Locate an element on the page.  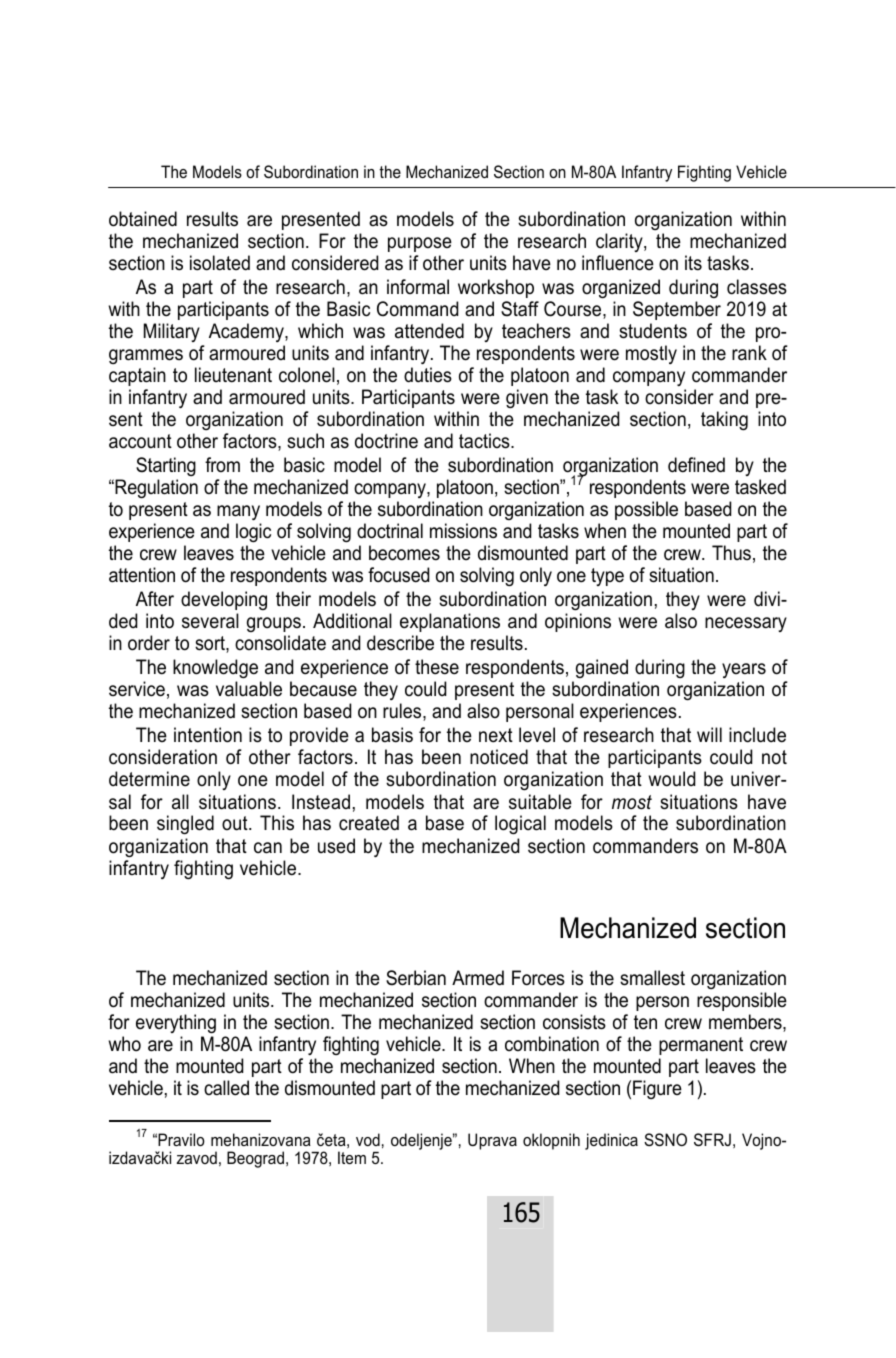
clarity is located at coordinates (620, 242).
